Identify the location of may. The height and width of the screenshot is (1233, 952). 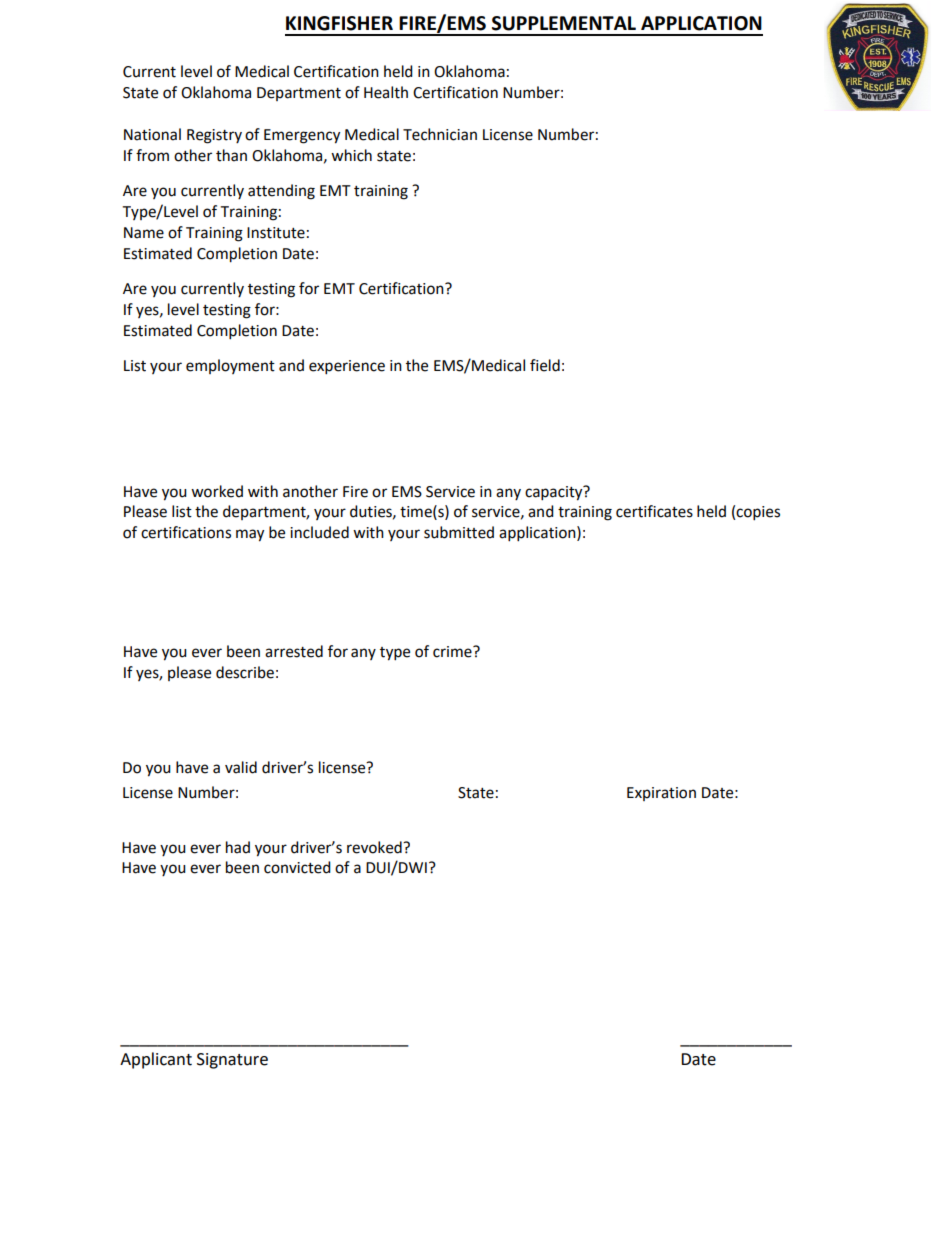
(250, 535).
